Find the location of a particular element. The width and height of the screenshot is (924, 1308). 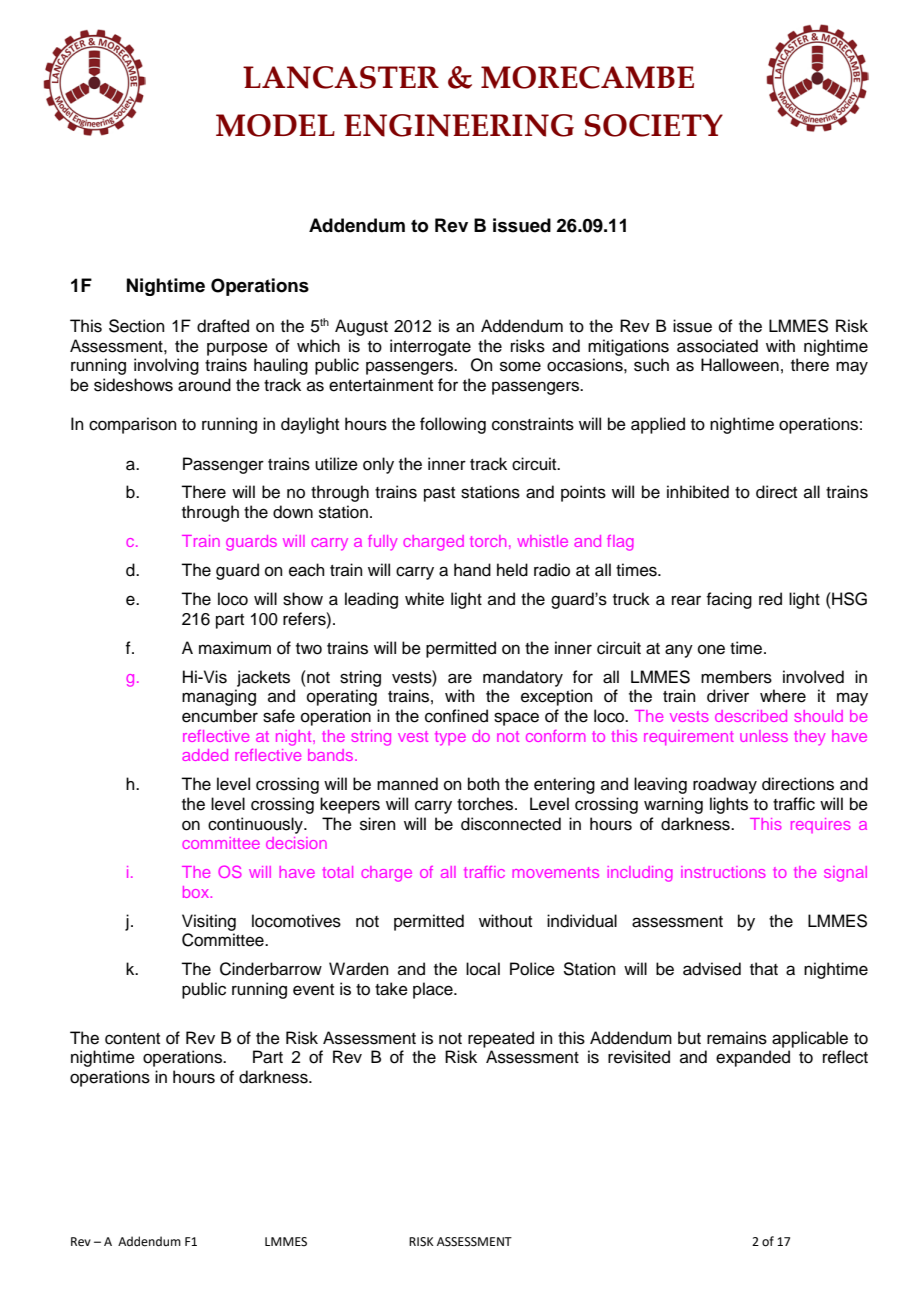

MODEL is located at coordinates (275, 125).
